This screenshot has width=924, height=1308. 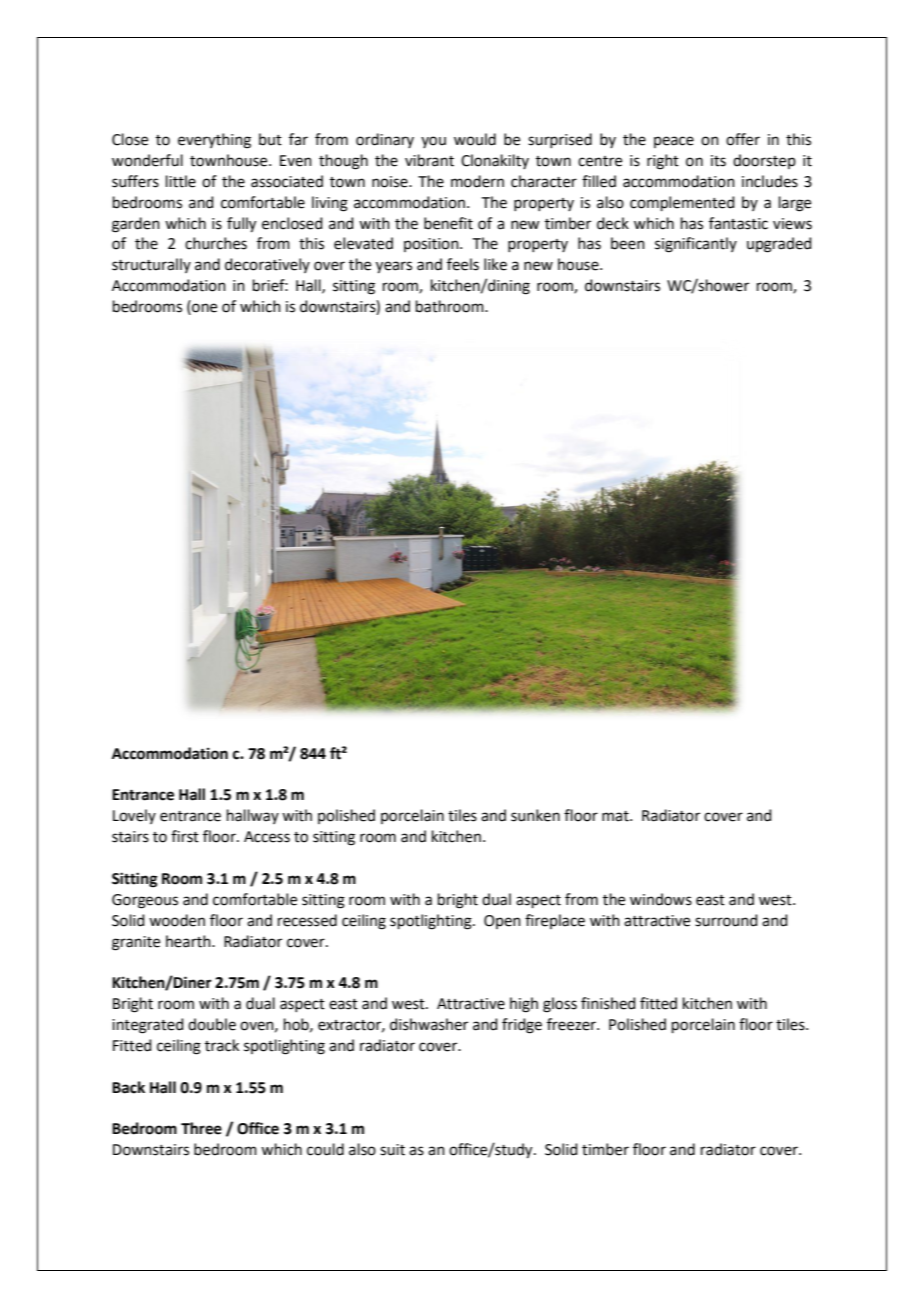 I want to click on its, so click(x=718, y=161).
